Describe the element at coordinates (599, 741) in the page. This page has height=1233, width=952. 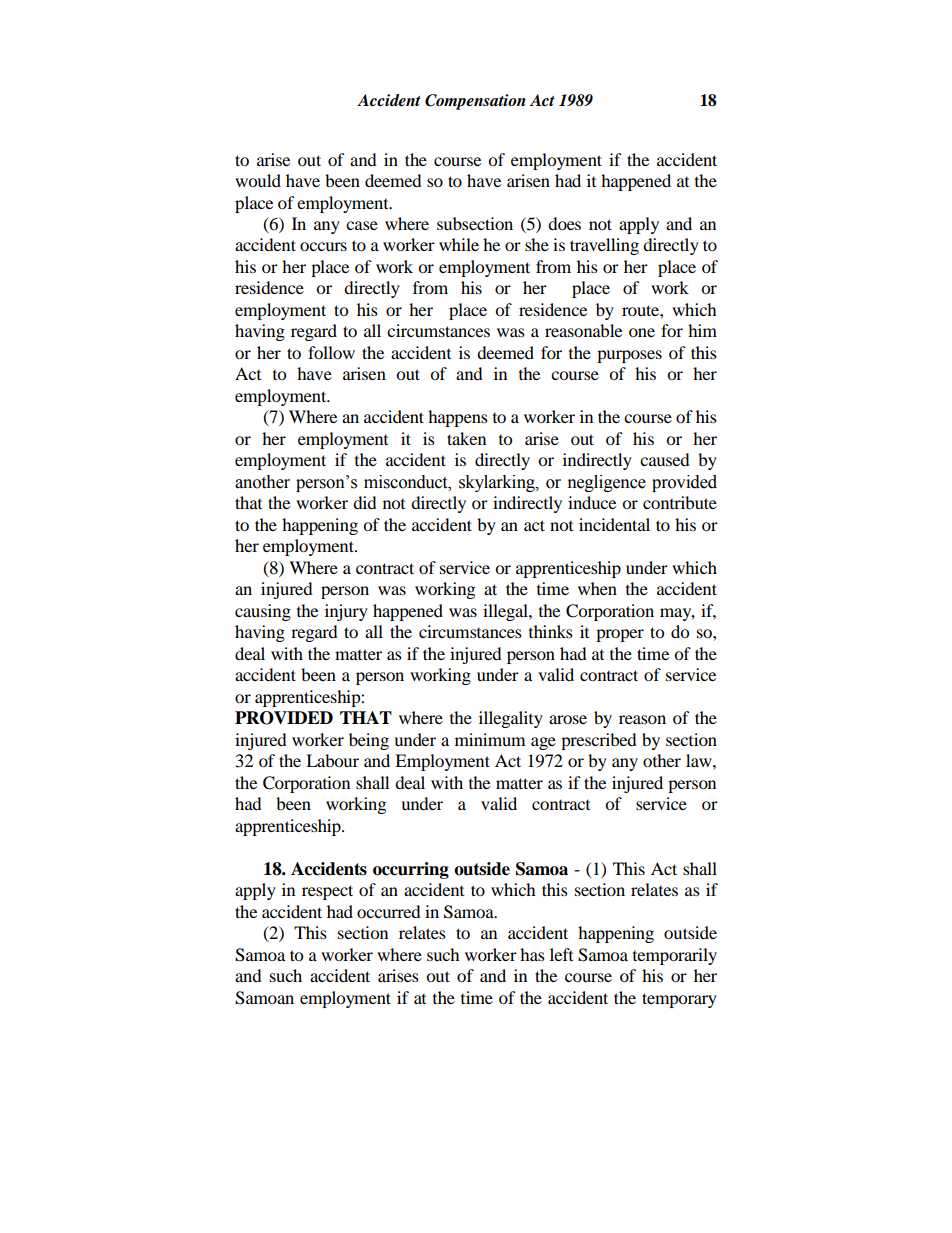
I see `prescribed` at that location.
